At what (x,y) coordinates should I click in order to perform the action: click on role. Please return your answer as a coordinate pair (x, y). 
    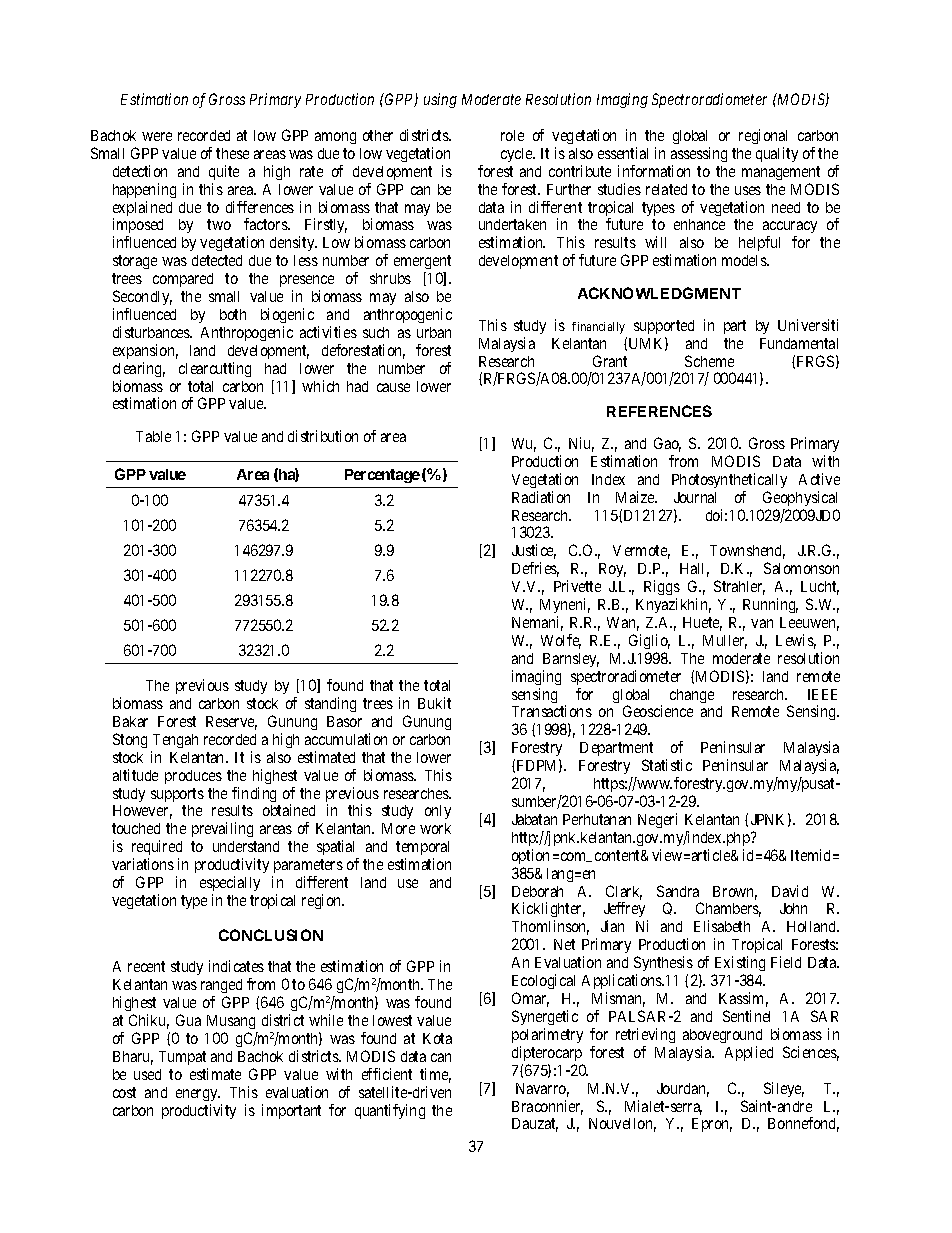
    Looking at the image, I should click on (512, 135).
